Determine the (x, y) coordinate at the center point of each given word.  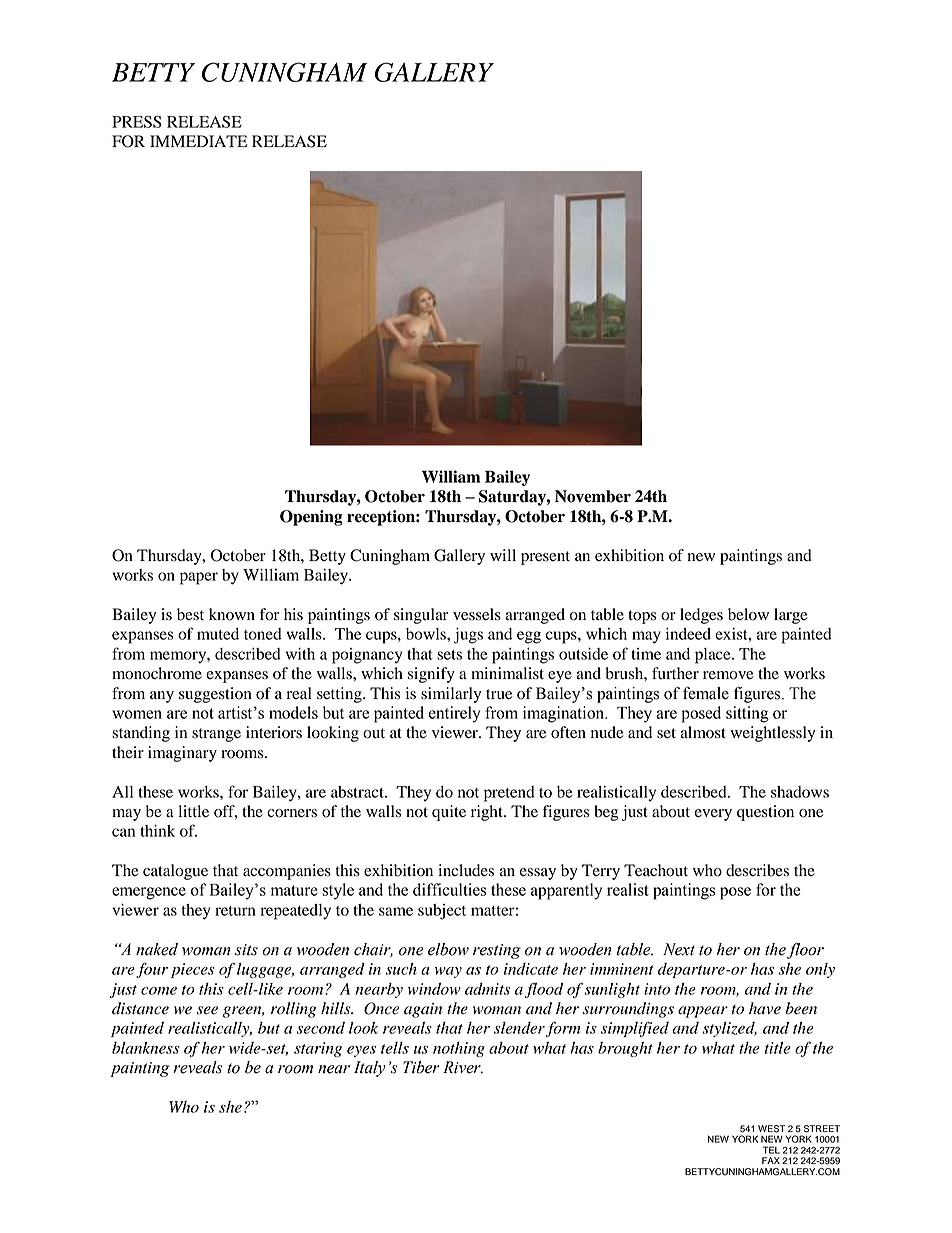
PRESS (137, 122)
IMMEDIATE (199, 141)
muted (218, 634)
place (714, 656)
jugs (468, 636)
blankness (146, 1048)
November (593, 496)
